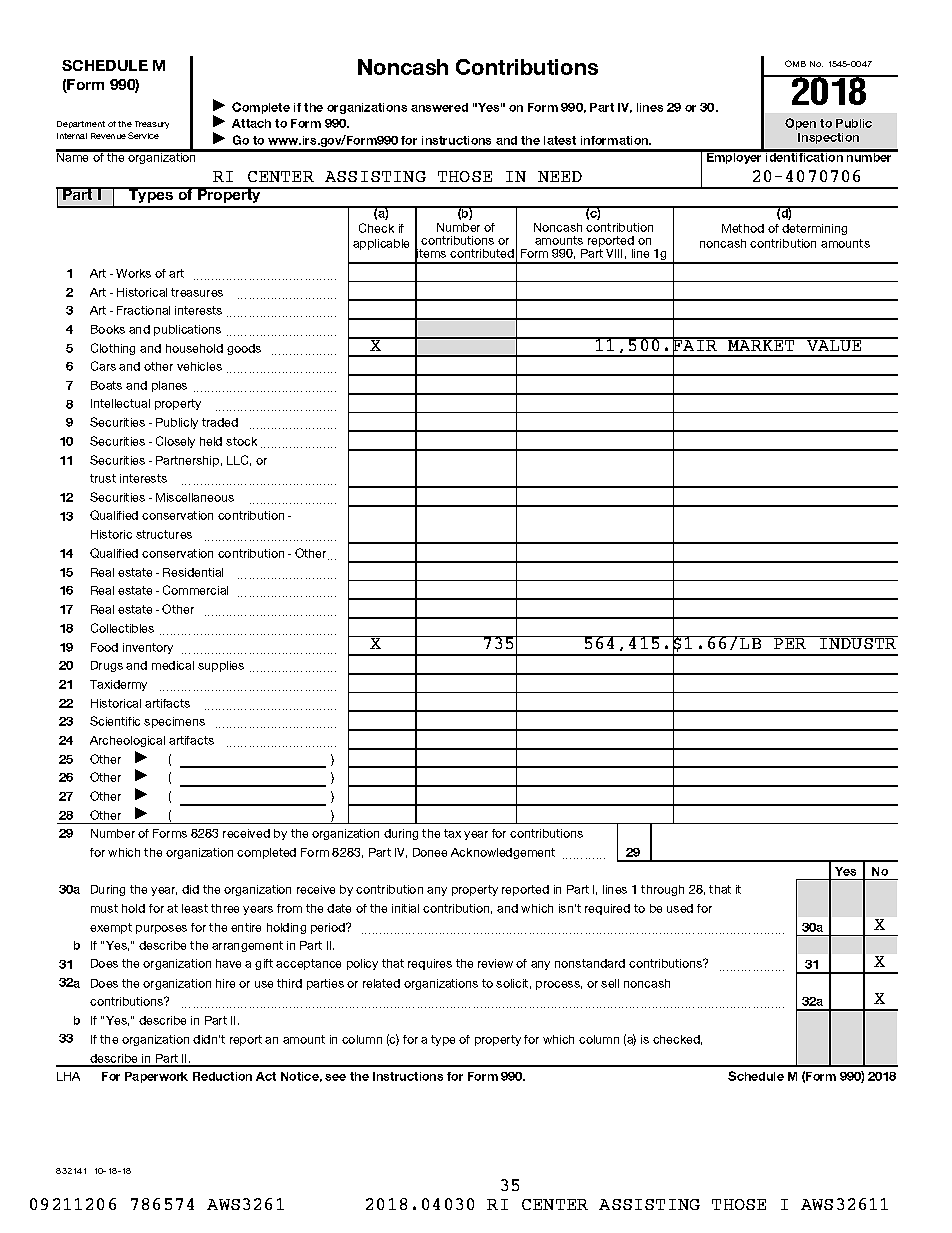 The image size is (952, 1233). What do you see at coordinates (381, 983) in the screenshot?
I see `related` at bounding box center [381, 983].
